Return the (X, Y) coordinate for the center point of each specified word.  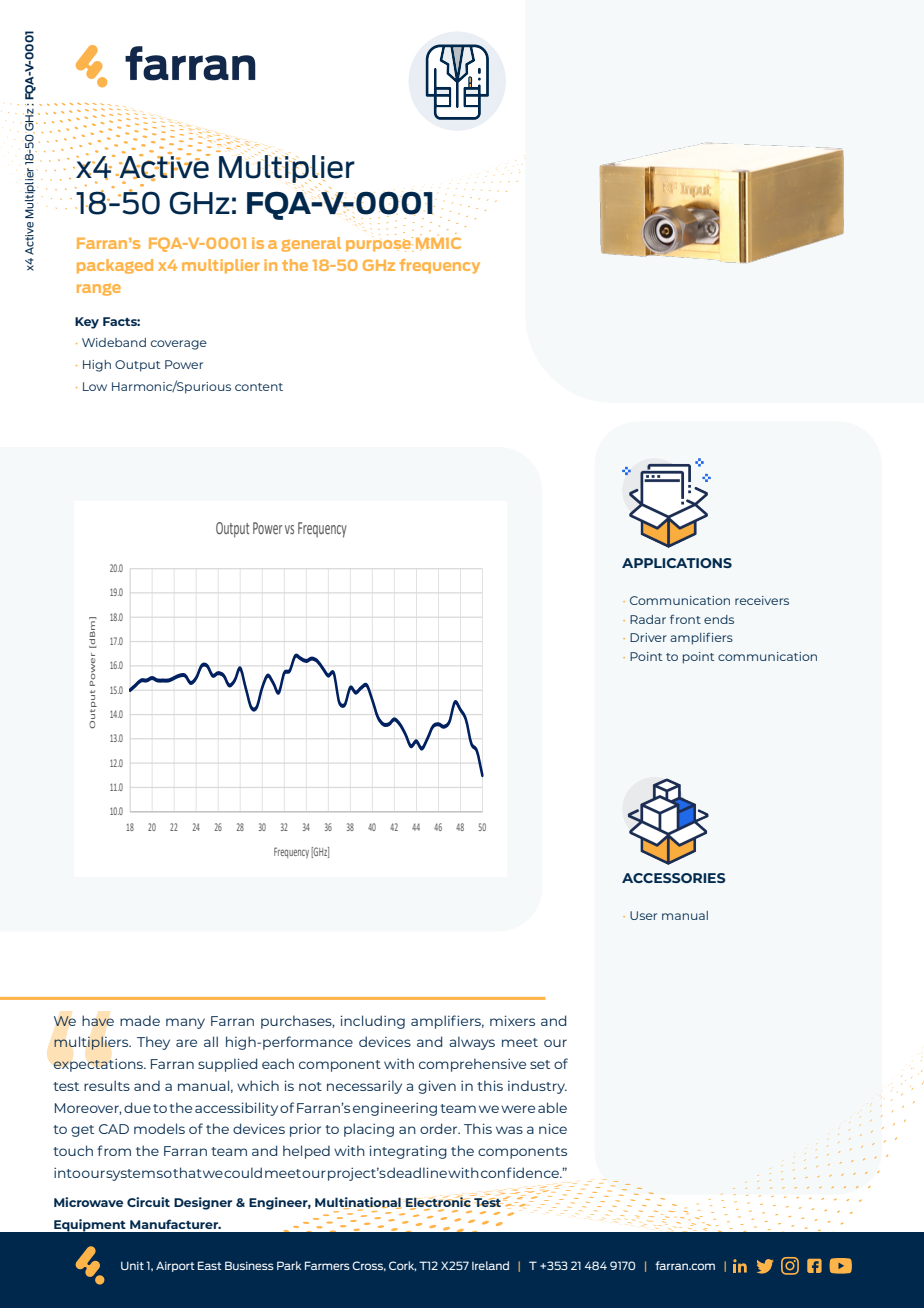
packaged (115, 266)
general (311, 244)
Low (95, 386)
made (140, 1020)
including (373, 1022)
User (643, 915)
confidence (521, 1172)
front (685, 619)
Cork (402, 1266)
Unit (132, 1265)
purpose (379, 245)
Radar (648, 619)
